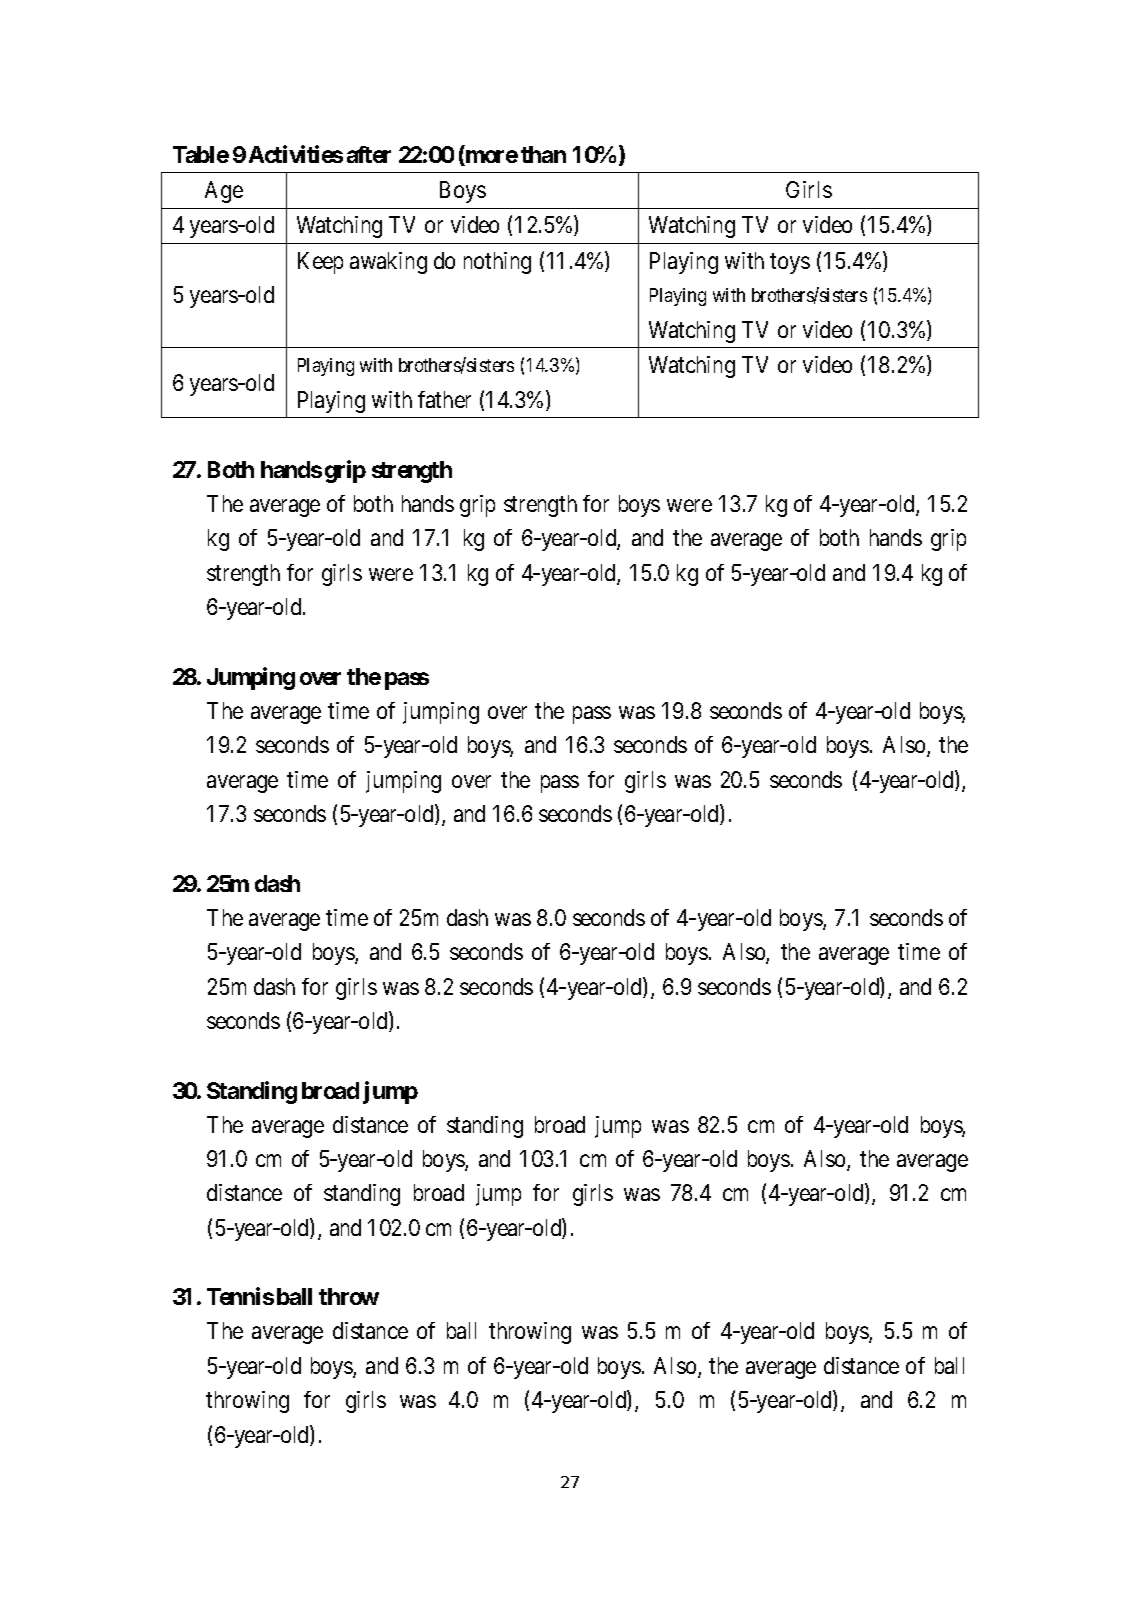 Image resolution: width=1140 pixels, height=1612 pixels. I want to click on Keep, so click(320, 263).
